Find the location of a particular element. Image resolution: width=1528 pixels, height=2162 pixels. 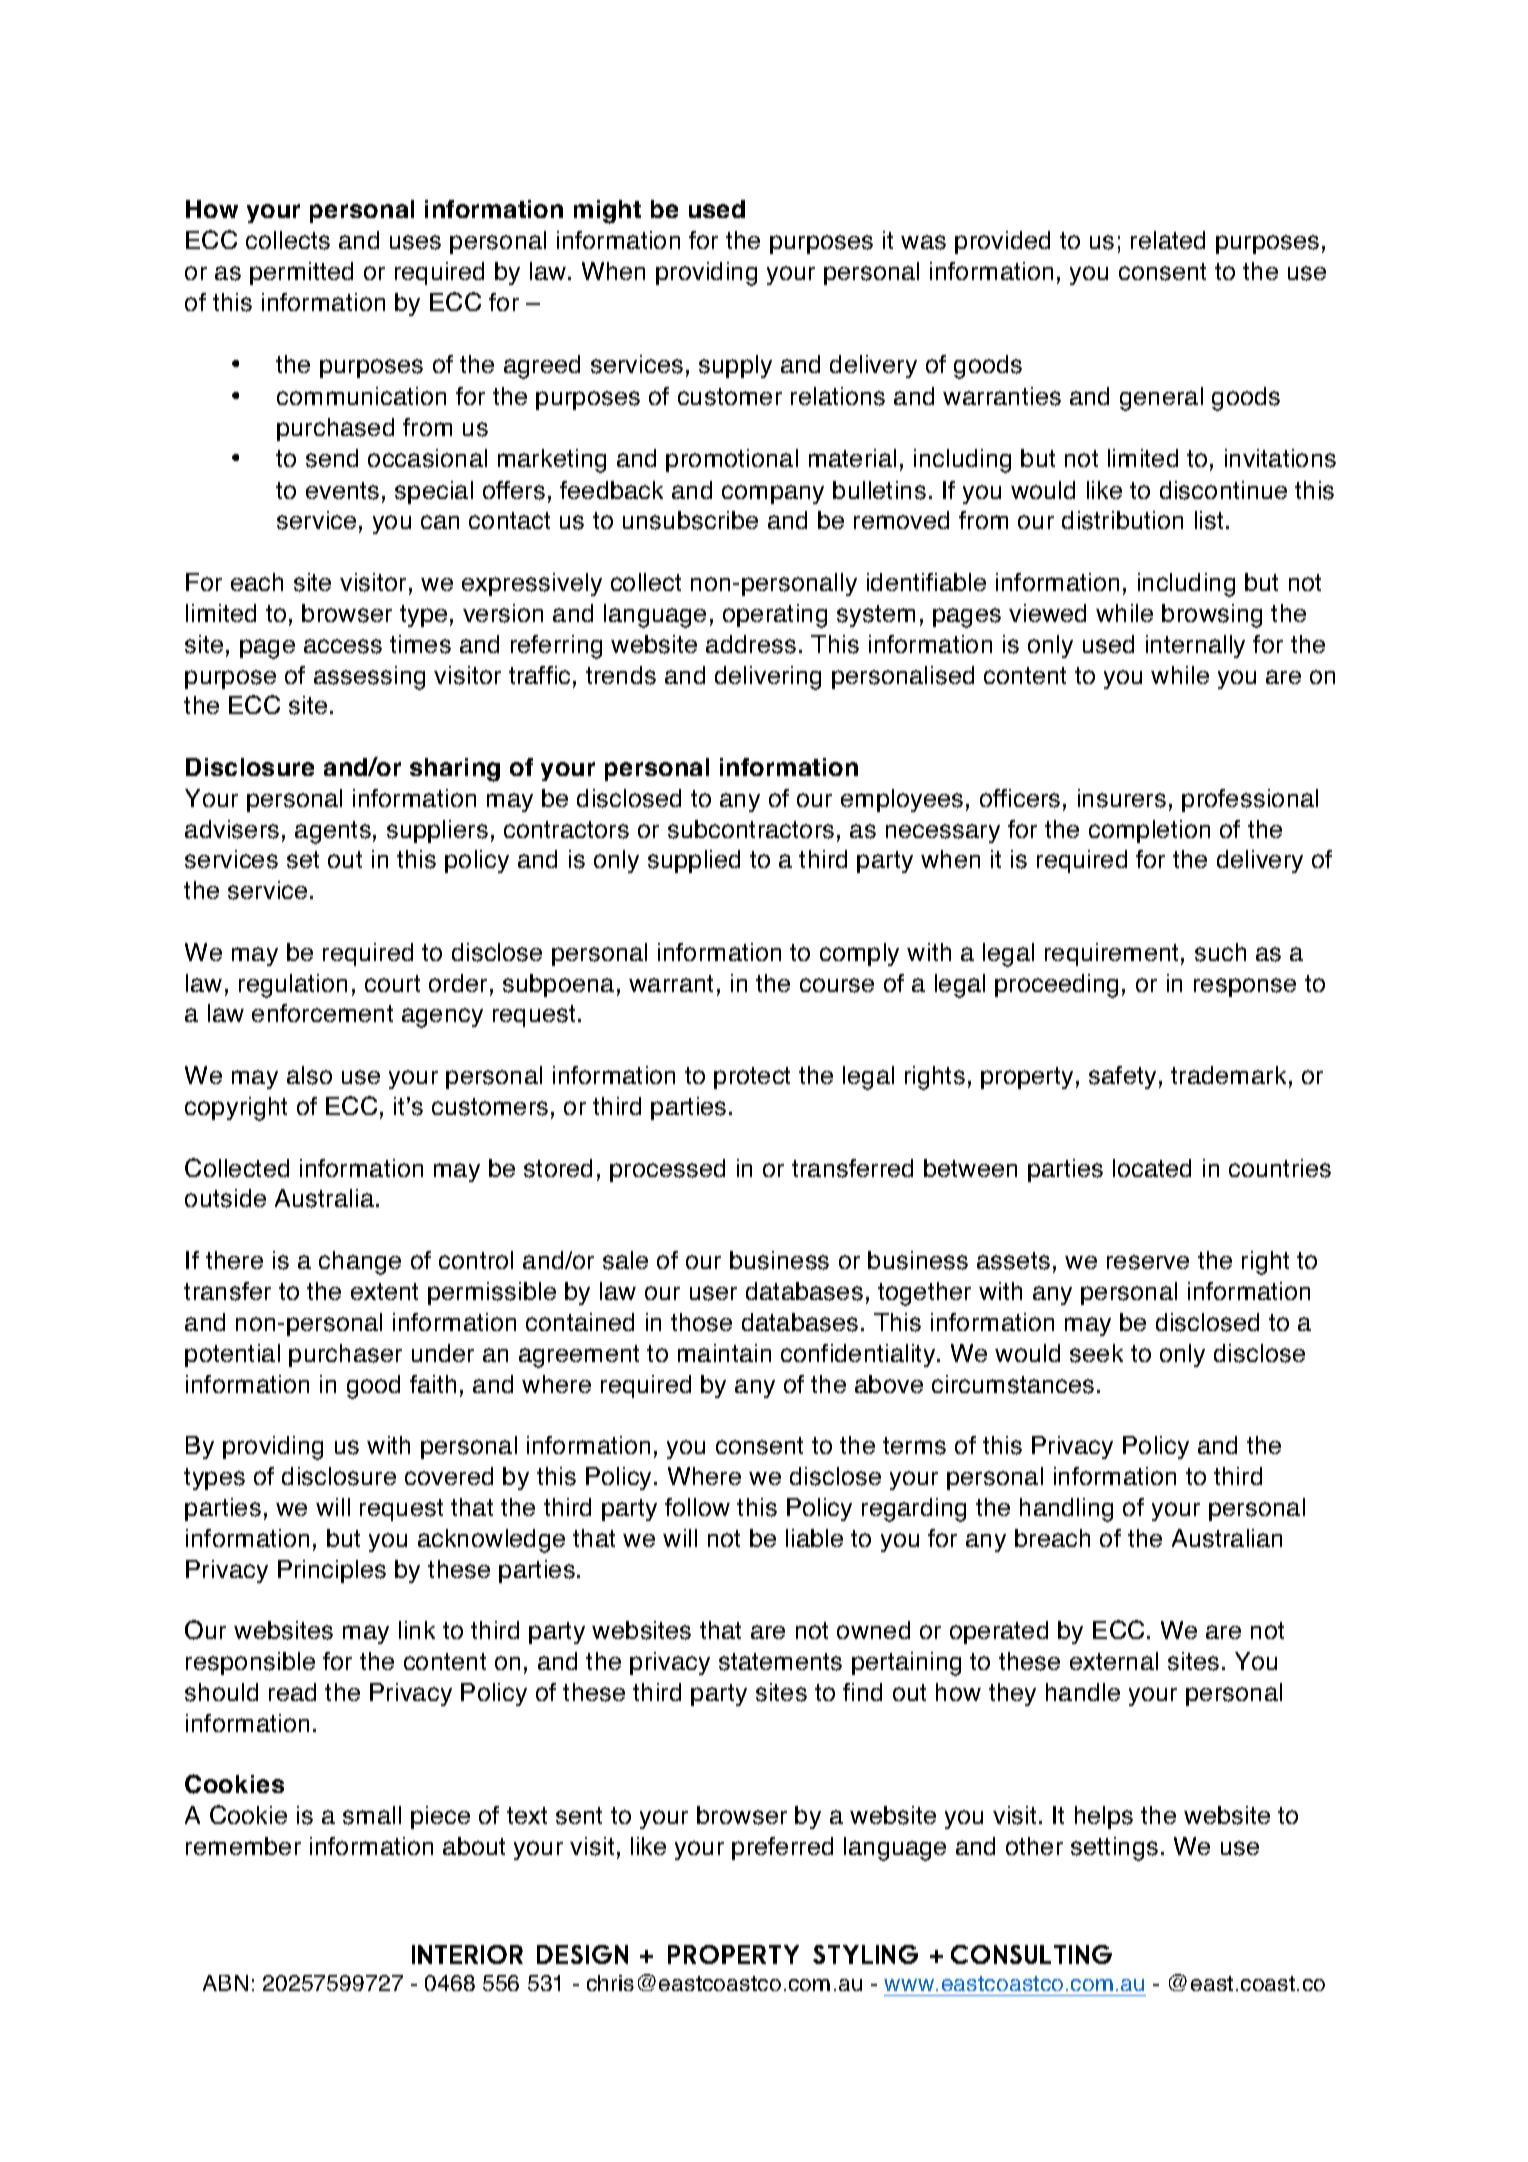

agents is located at coordinates (333, 832).
